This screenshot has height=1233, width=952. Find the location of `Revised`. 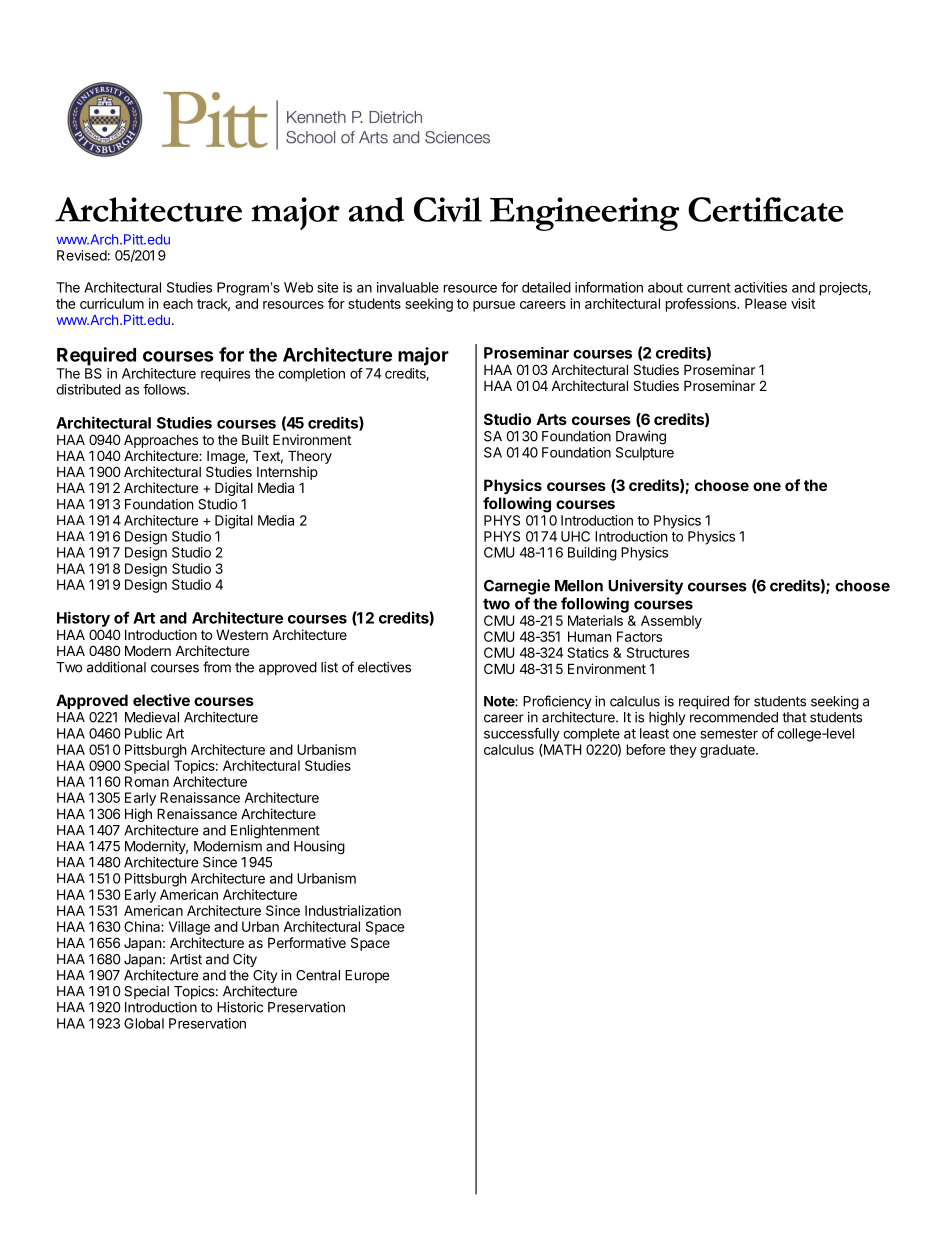

Revised is located at coordinates (82, 255).
